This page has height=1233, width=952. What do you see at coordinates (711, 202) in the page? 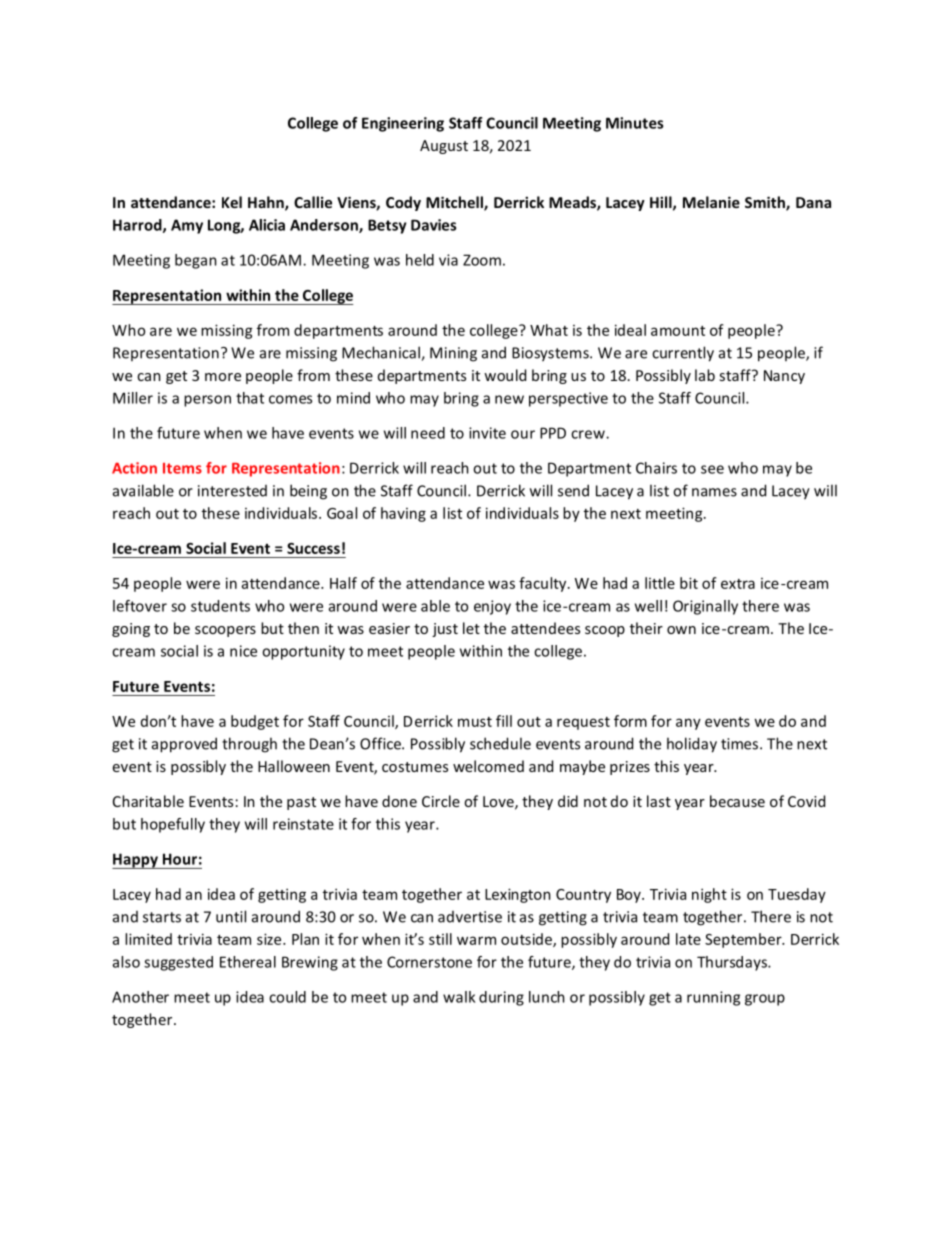
I see `Melanie` at bounding box center [711, 202].
